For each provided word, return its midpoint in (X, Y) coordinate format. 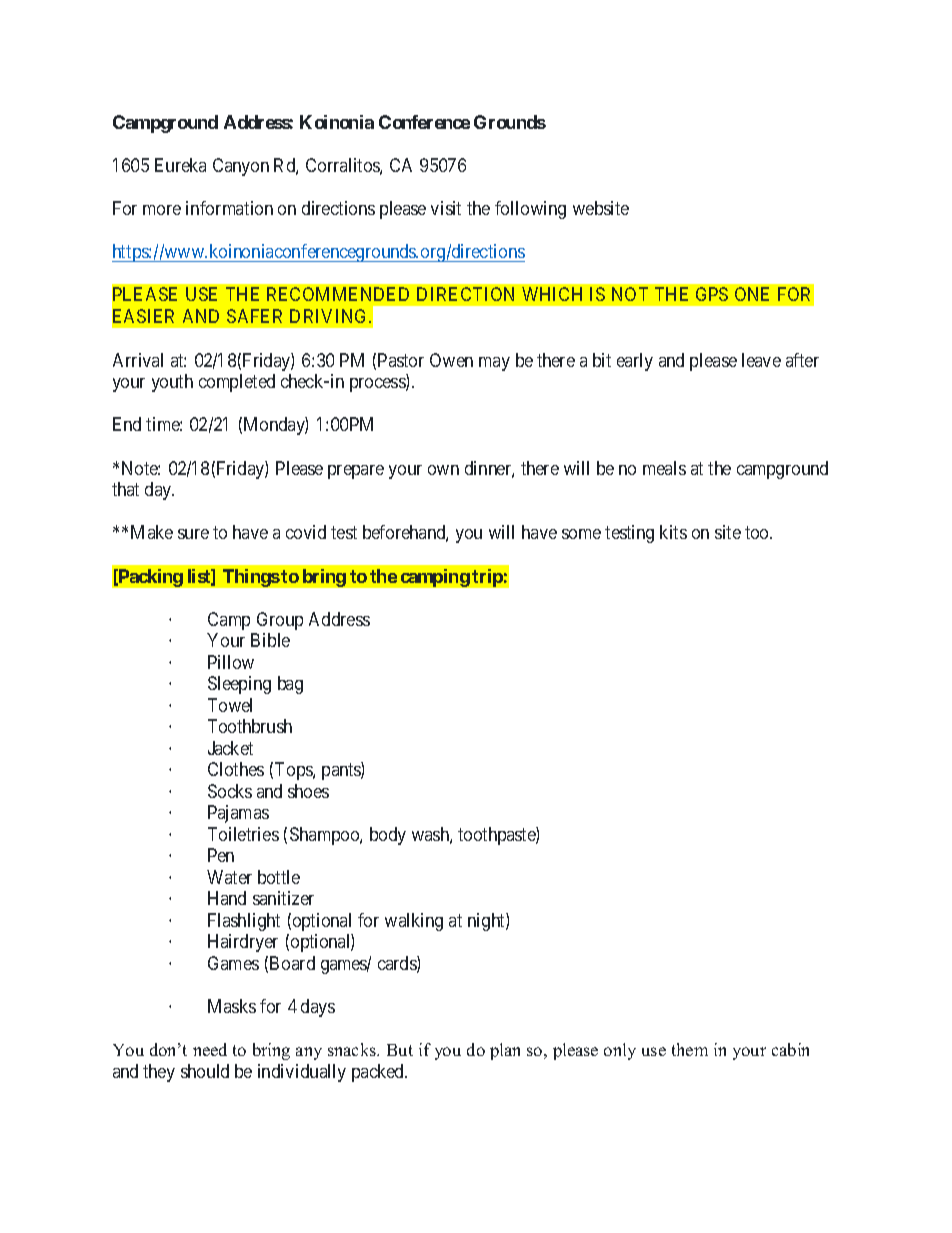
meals (664, 468)
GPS (712, 294)
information (229, 208)
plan (505, 1051)
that (125, 489)
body (388, 836)
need (210, 1049)
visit (446, 208)
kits (673, 532)
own (443, 470)
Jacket (230, 748)
